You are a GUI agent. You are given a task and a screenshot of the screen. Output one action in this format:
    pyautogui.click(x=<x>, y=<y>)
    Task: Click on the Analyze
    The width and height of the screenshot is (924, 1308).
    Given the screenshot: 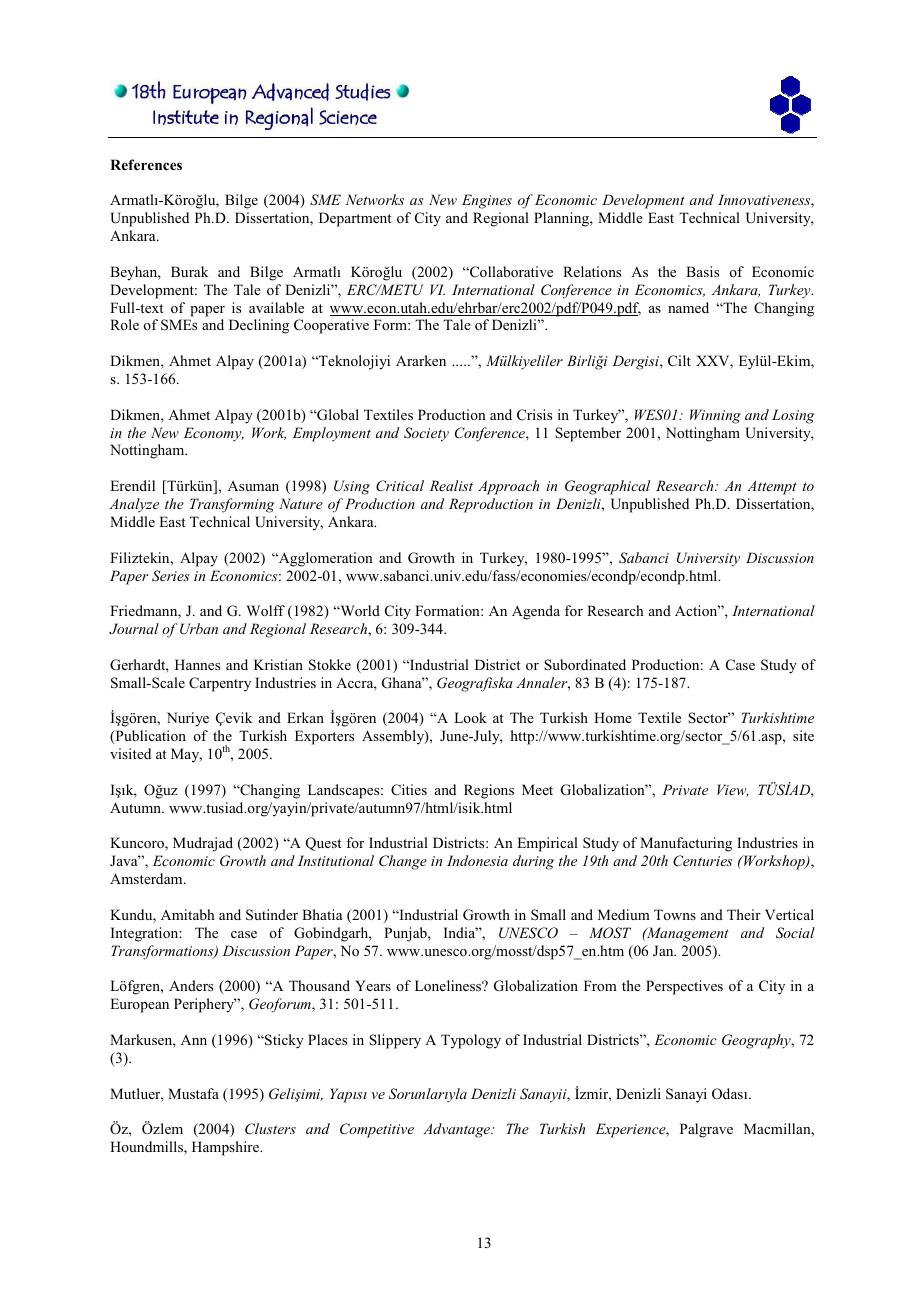 What is the action you would take?
    pyautogui.click(x=134, y=505)
